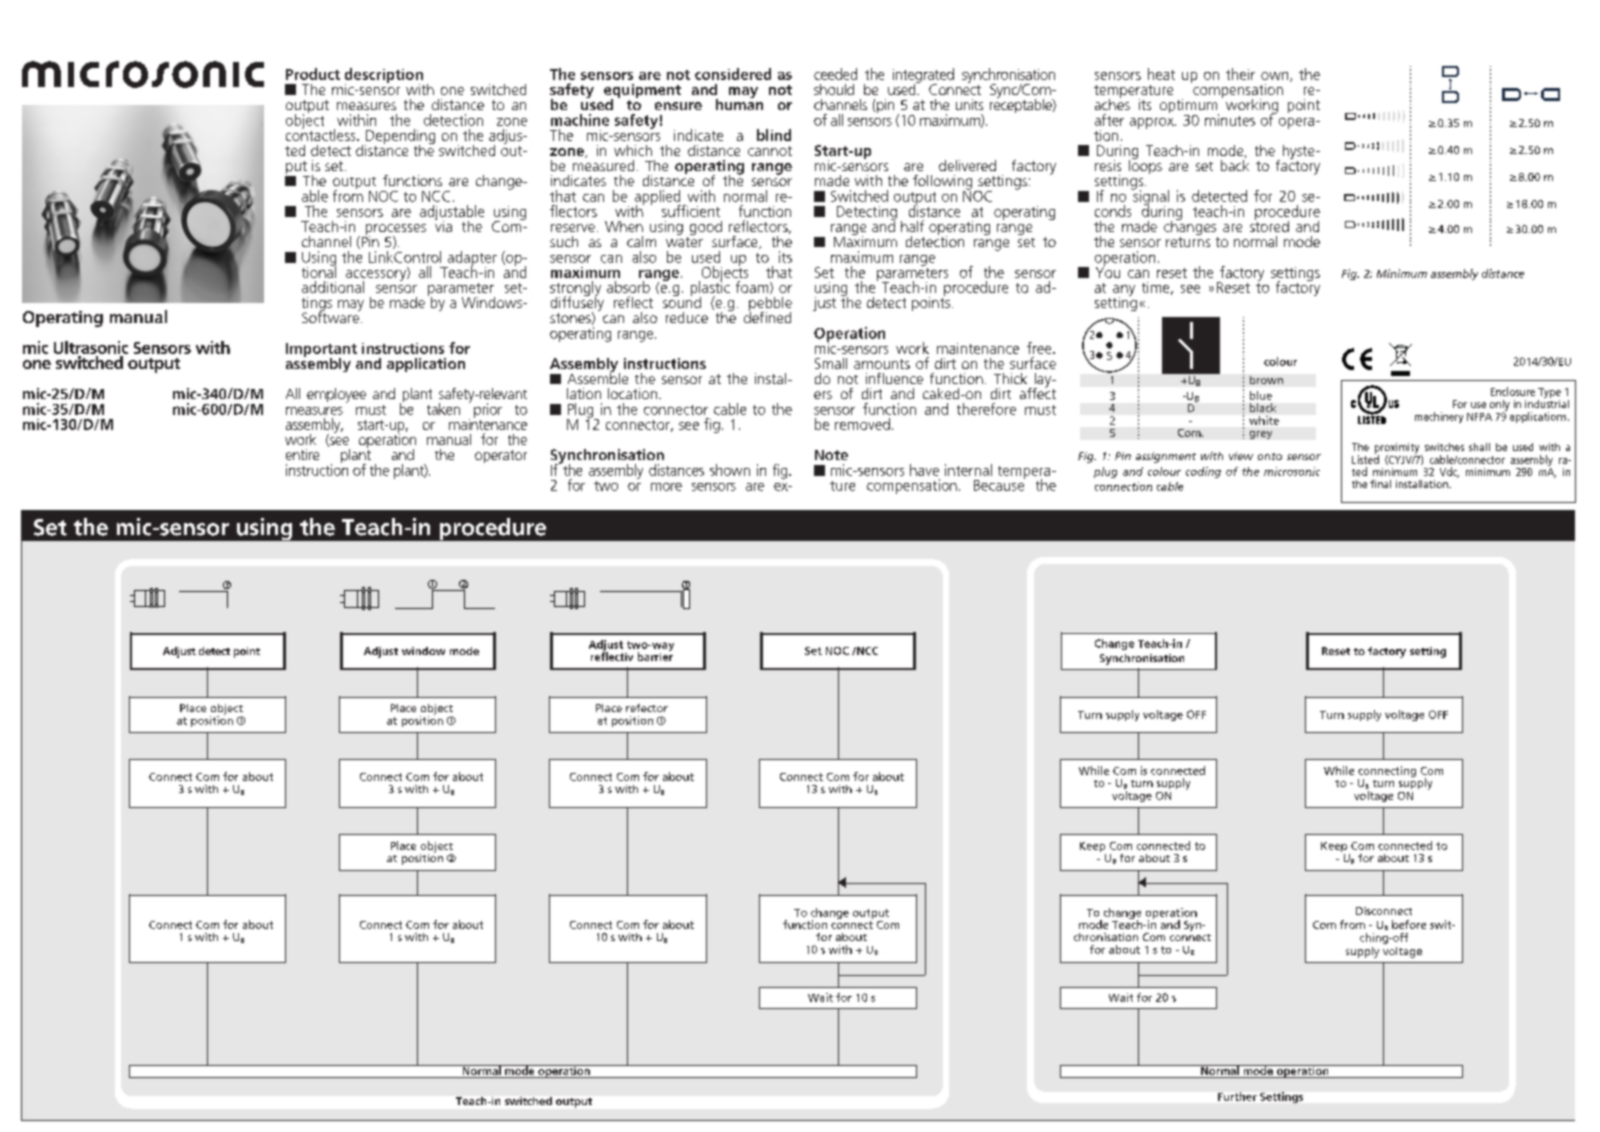 This image has height=1132, width=1600. I want to click on should, so click(834, 89).
